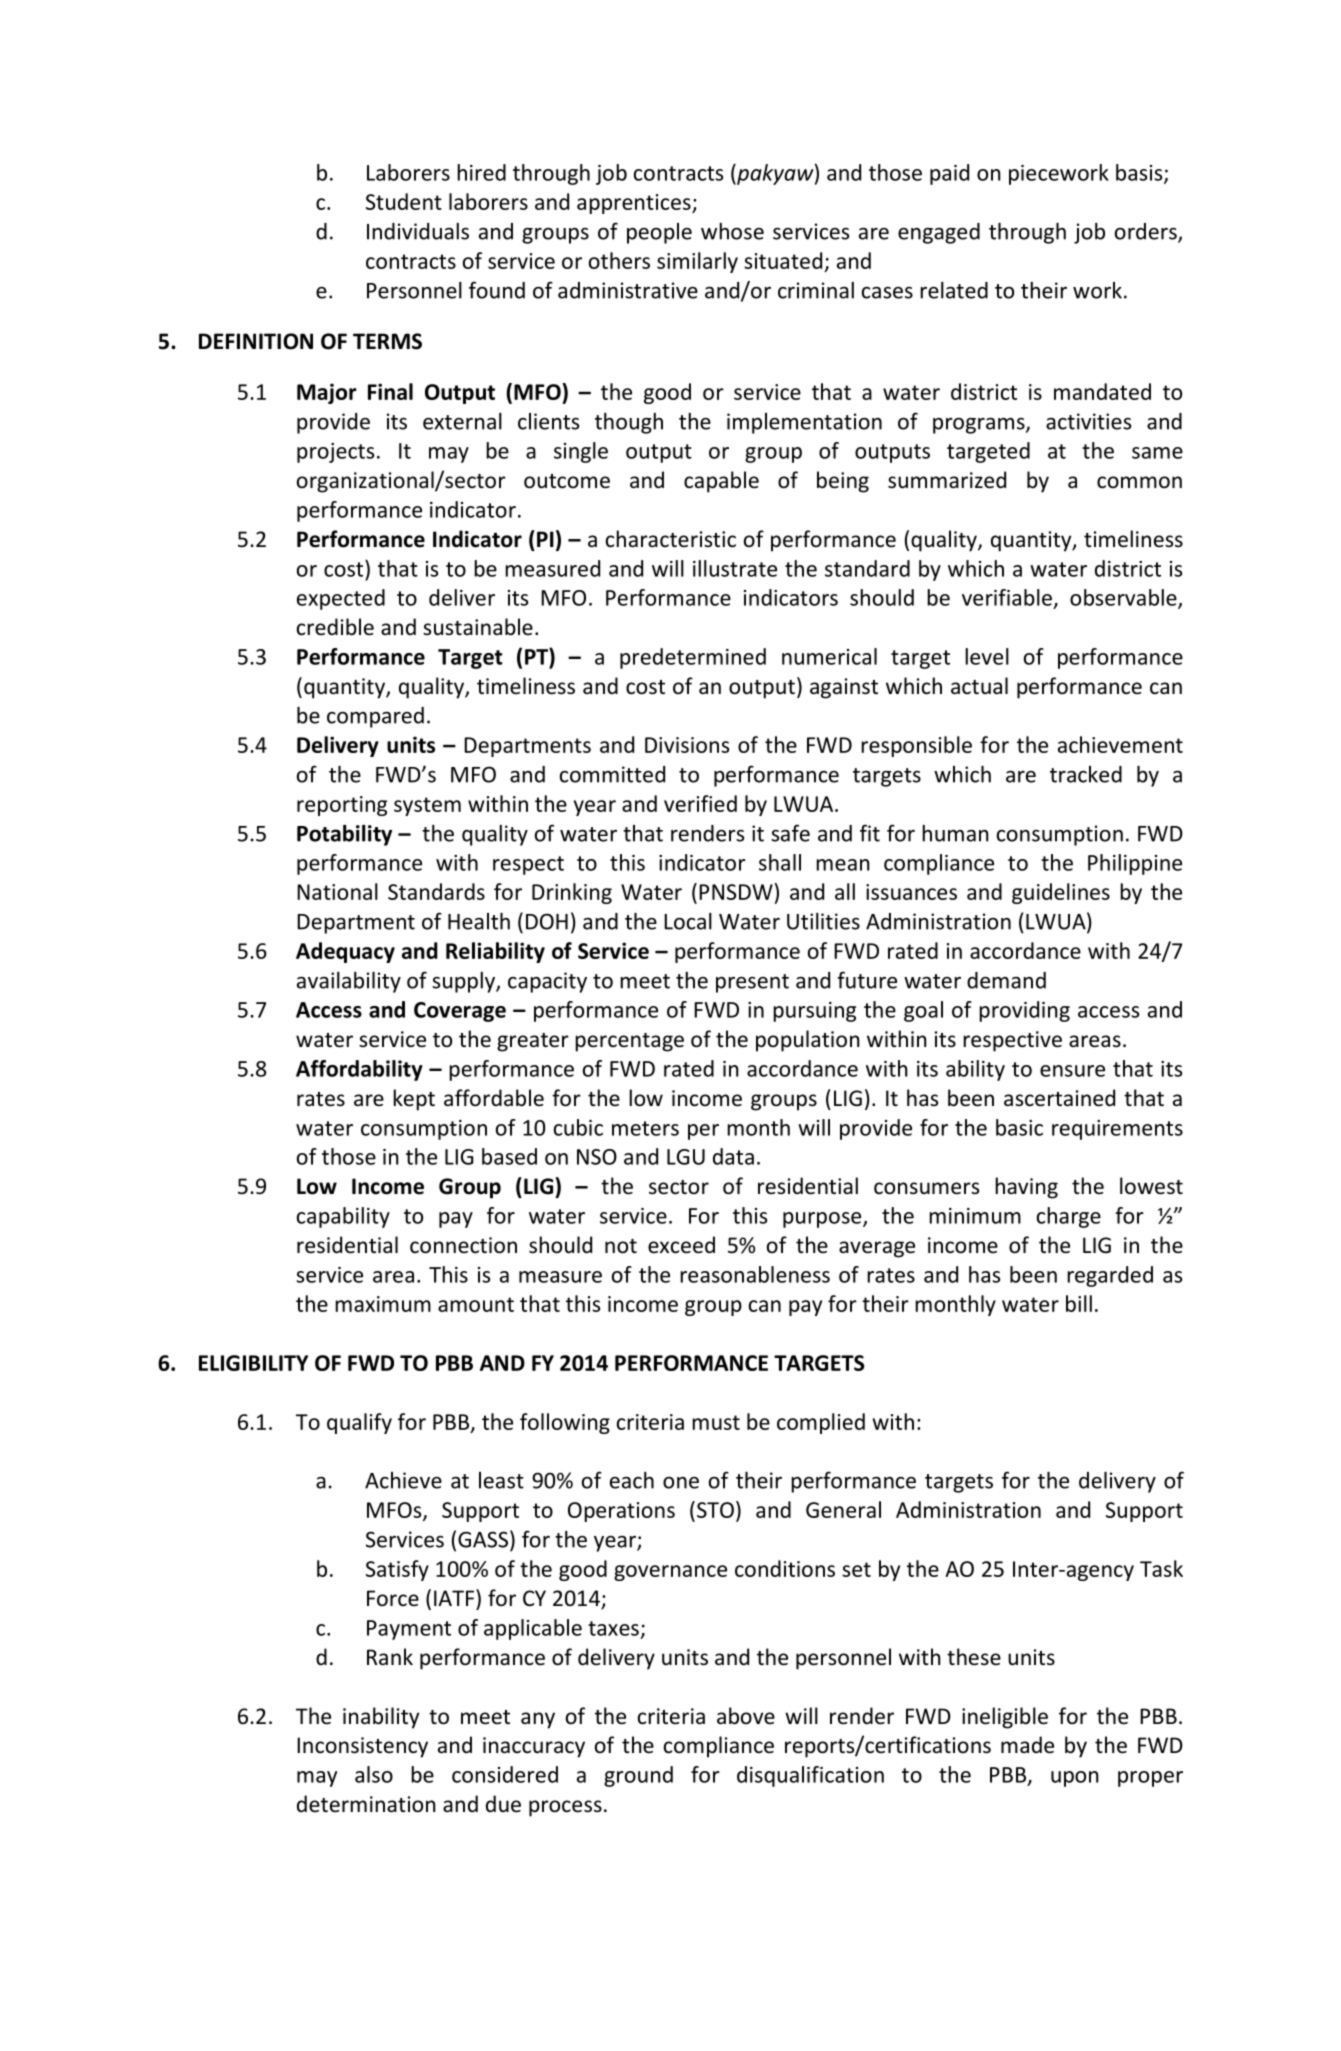  I want to click on orders, so click(1147, 232).
